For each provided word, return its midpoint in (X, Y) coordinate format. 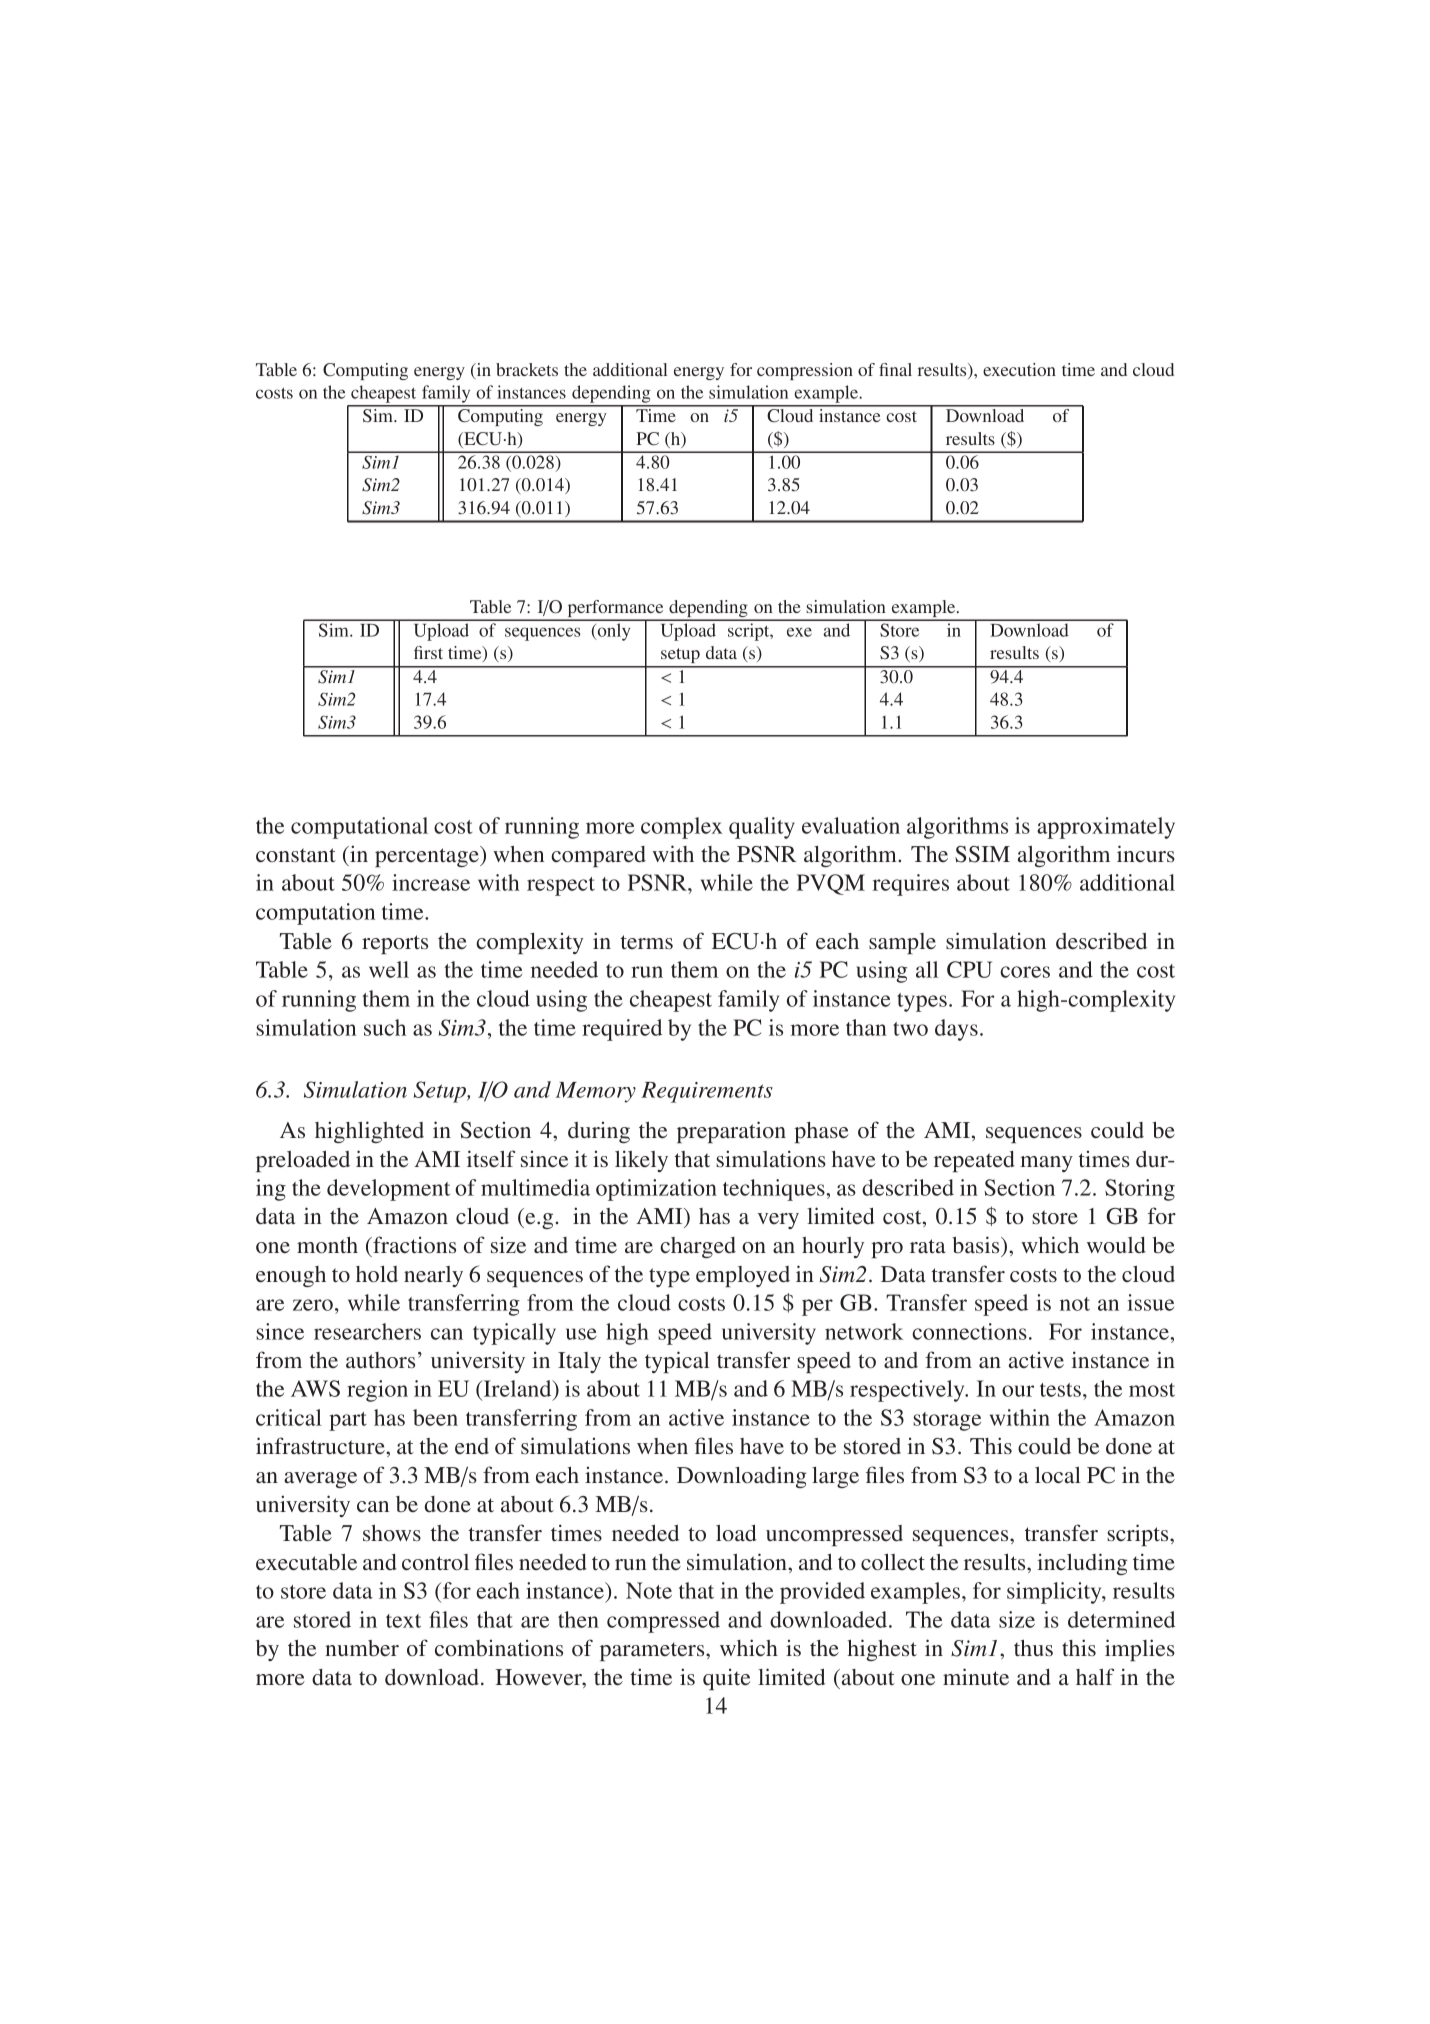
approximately (1106, 828)
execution (1019, 369)
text (403, 1621)
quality (762, 828)
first (428, 652)
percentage (428, 856)
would (1116, 1245)
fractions (413, 1244)
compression (805, 371)
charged (698, 1247)
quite (726, 1679)
